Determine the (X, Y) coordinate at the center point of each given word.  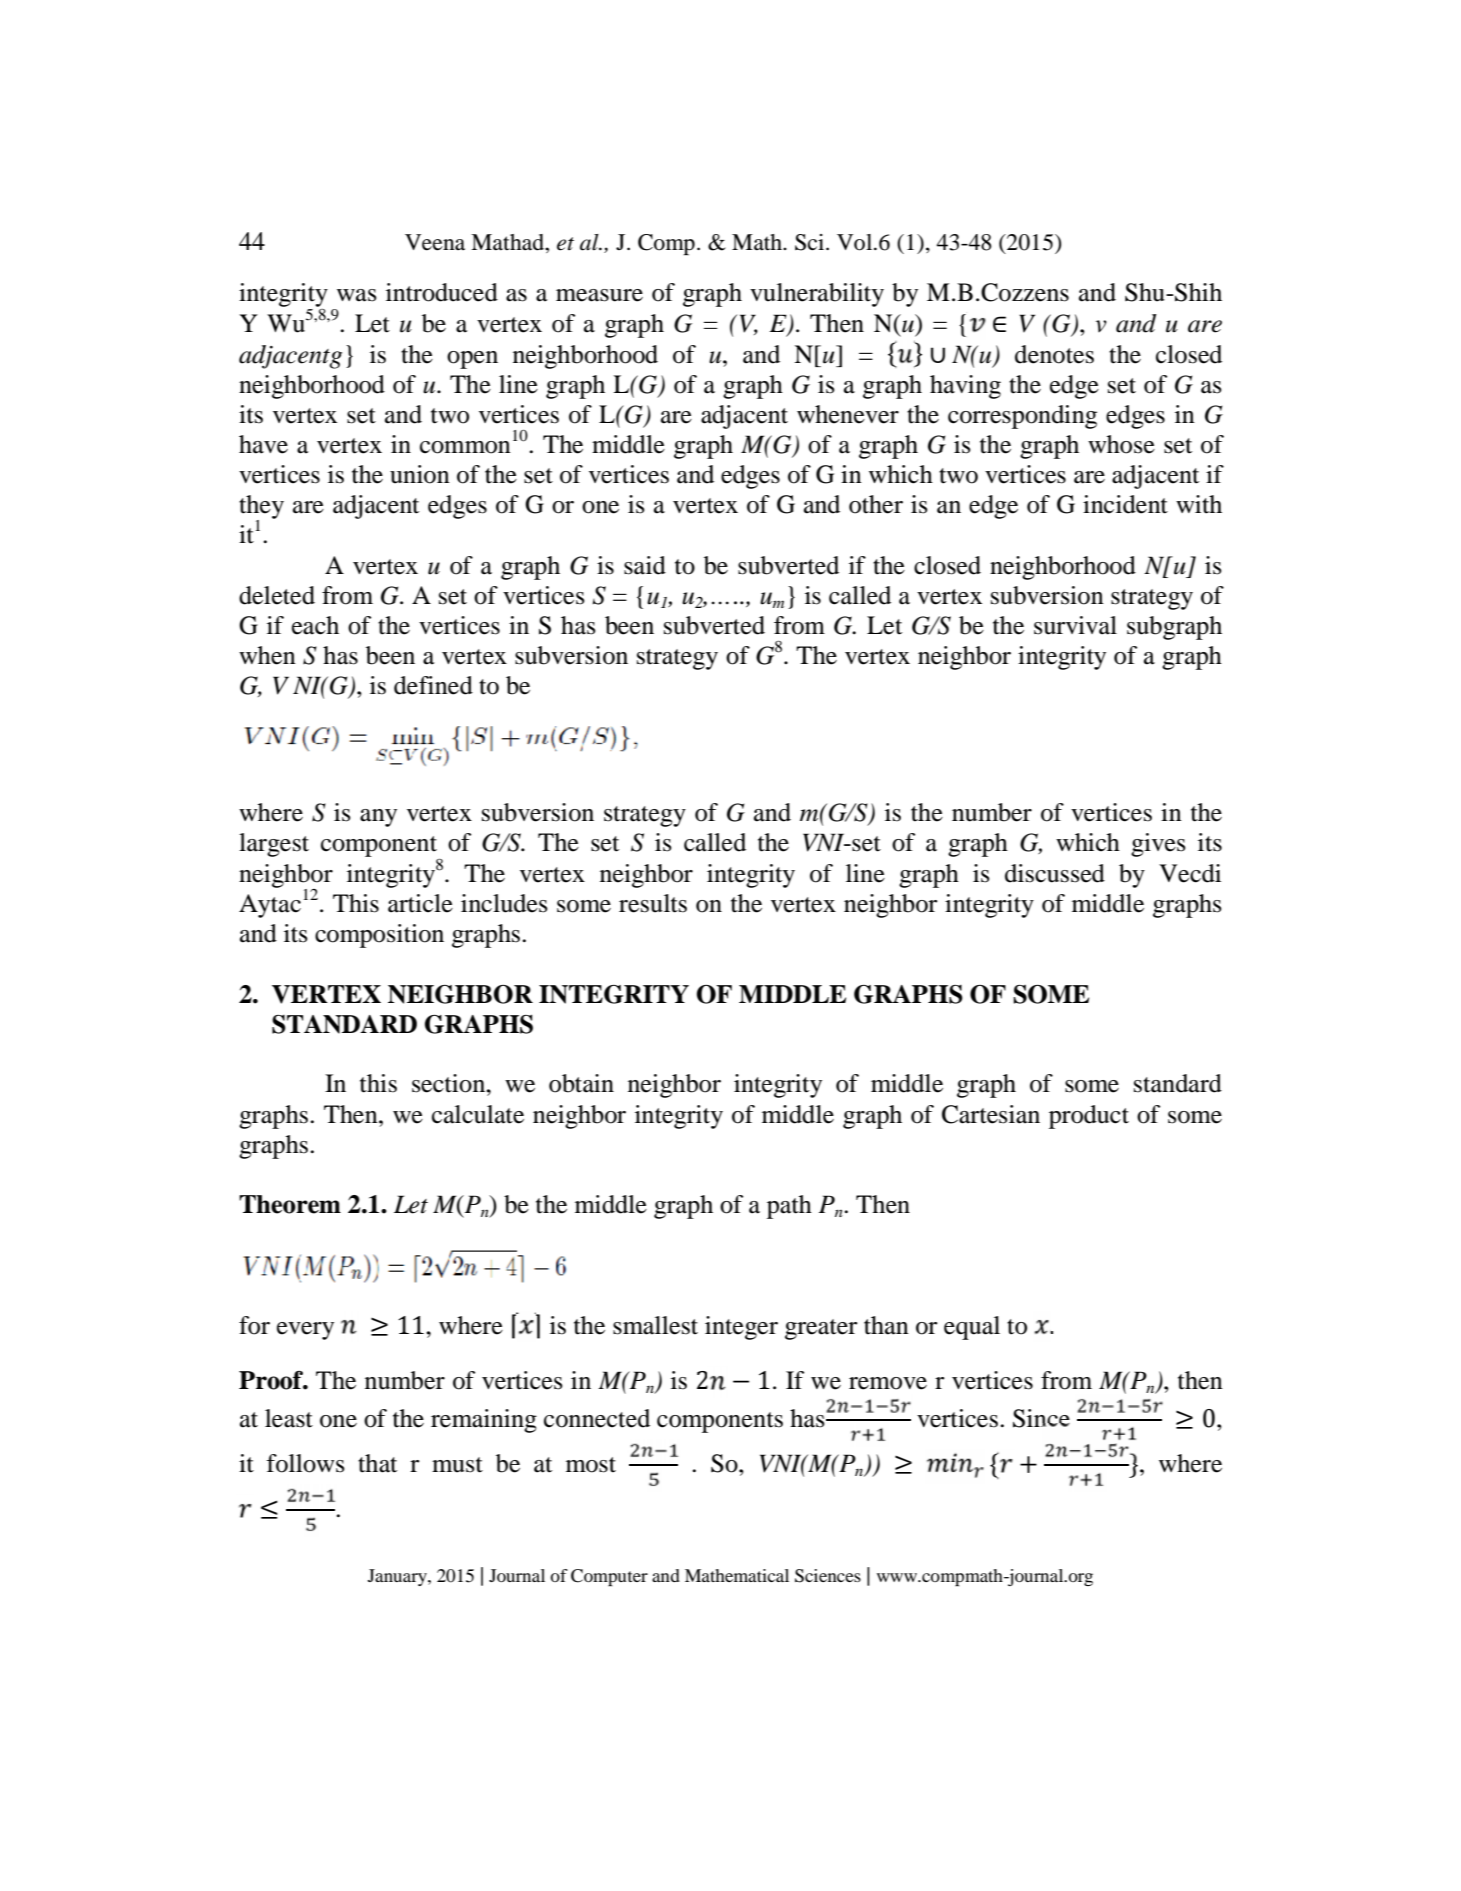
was (357, 295)
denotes (1054, 354)
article (420, 903)
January (398, 1577)
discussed (1055, 873)
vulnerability (817, 295)
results (653, 903)
